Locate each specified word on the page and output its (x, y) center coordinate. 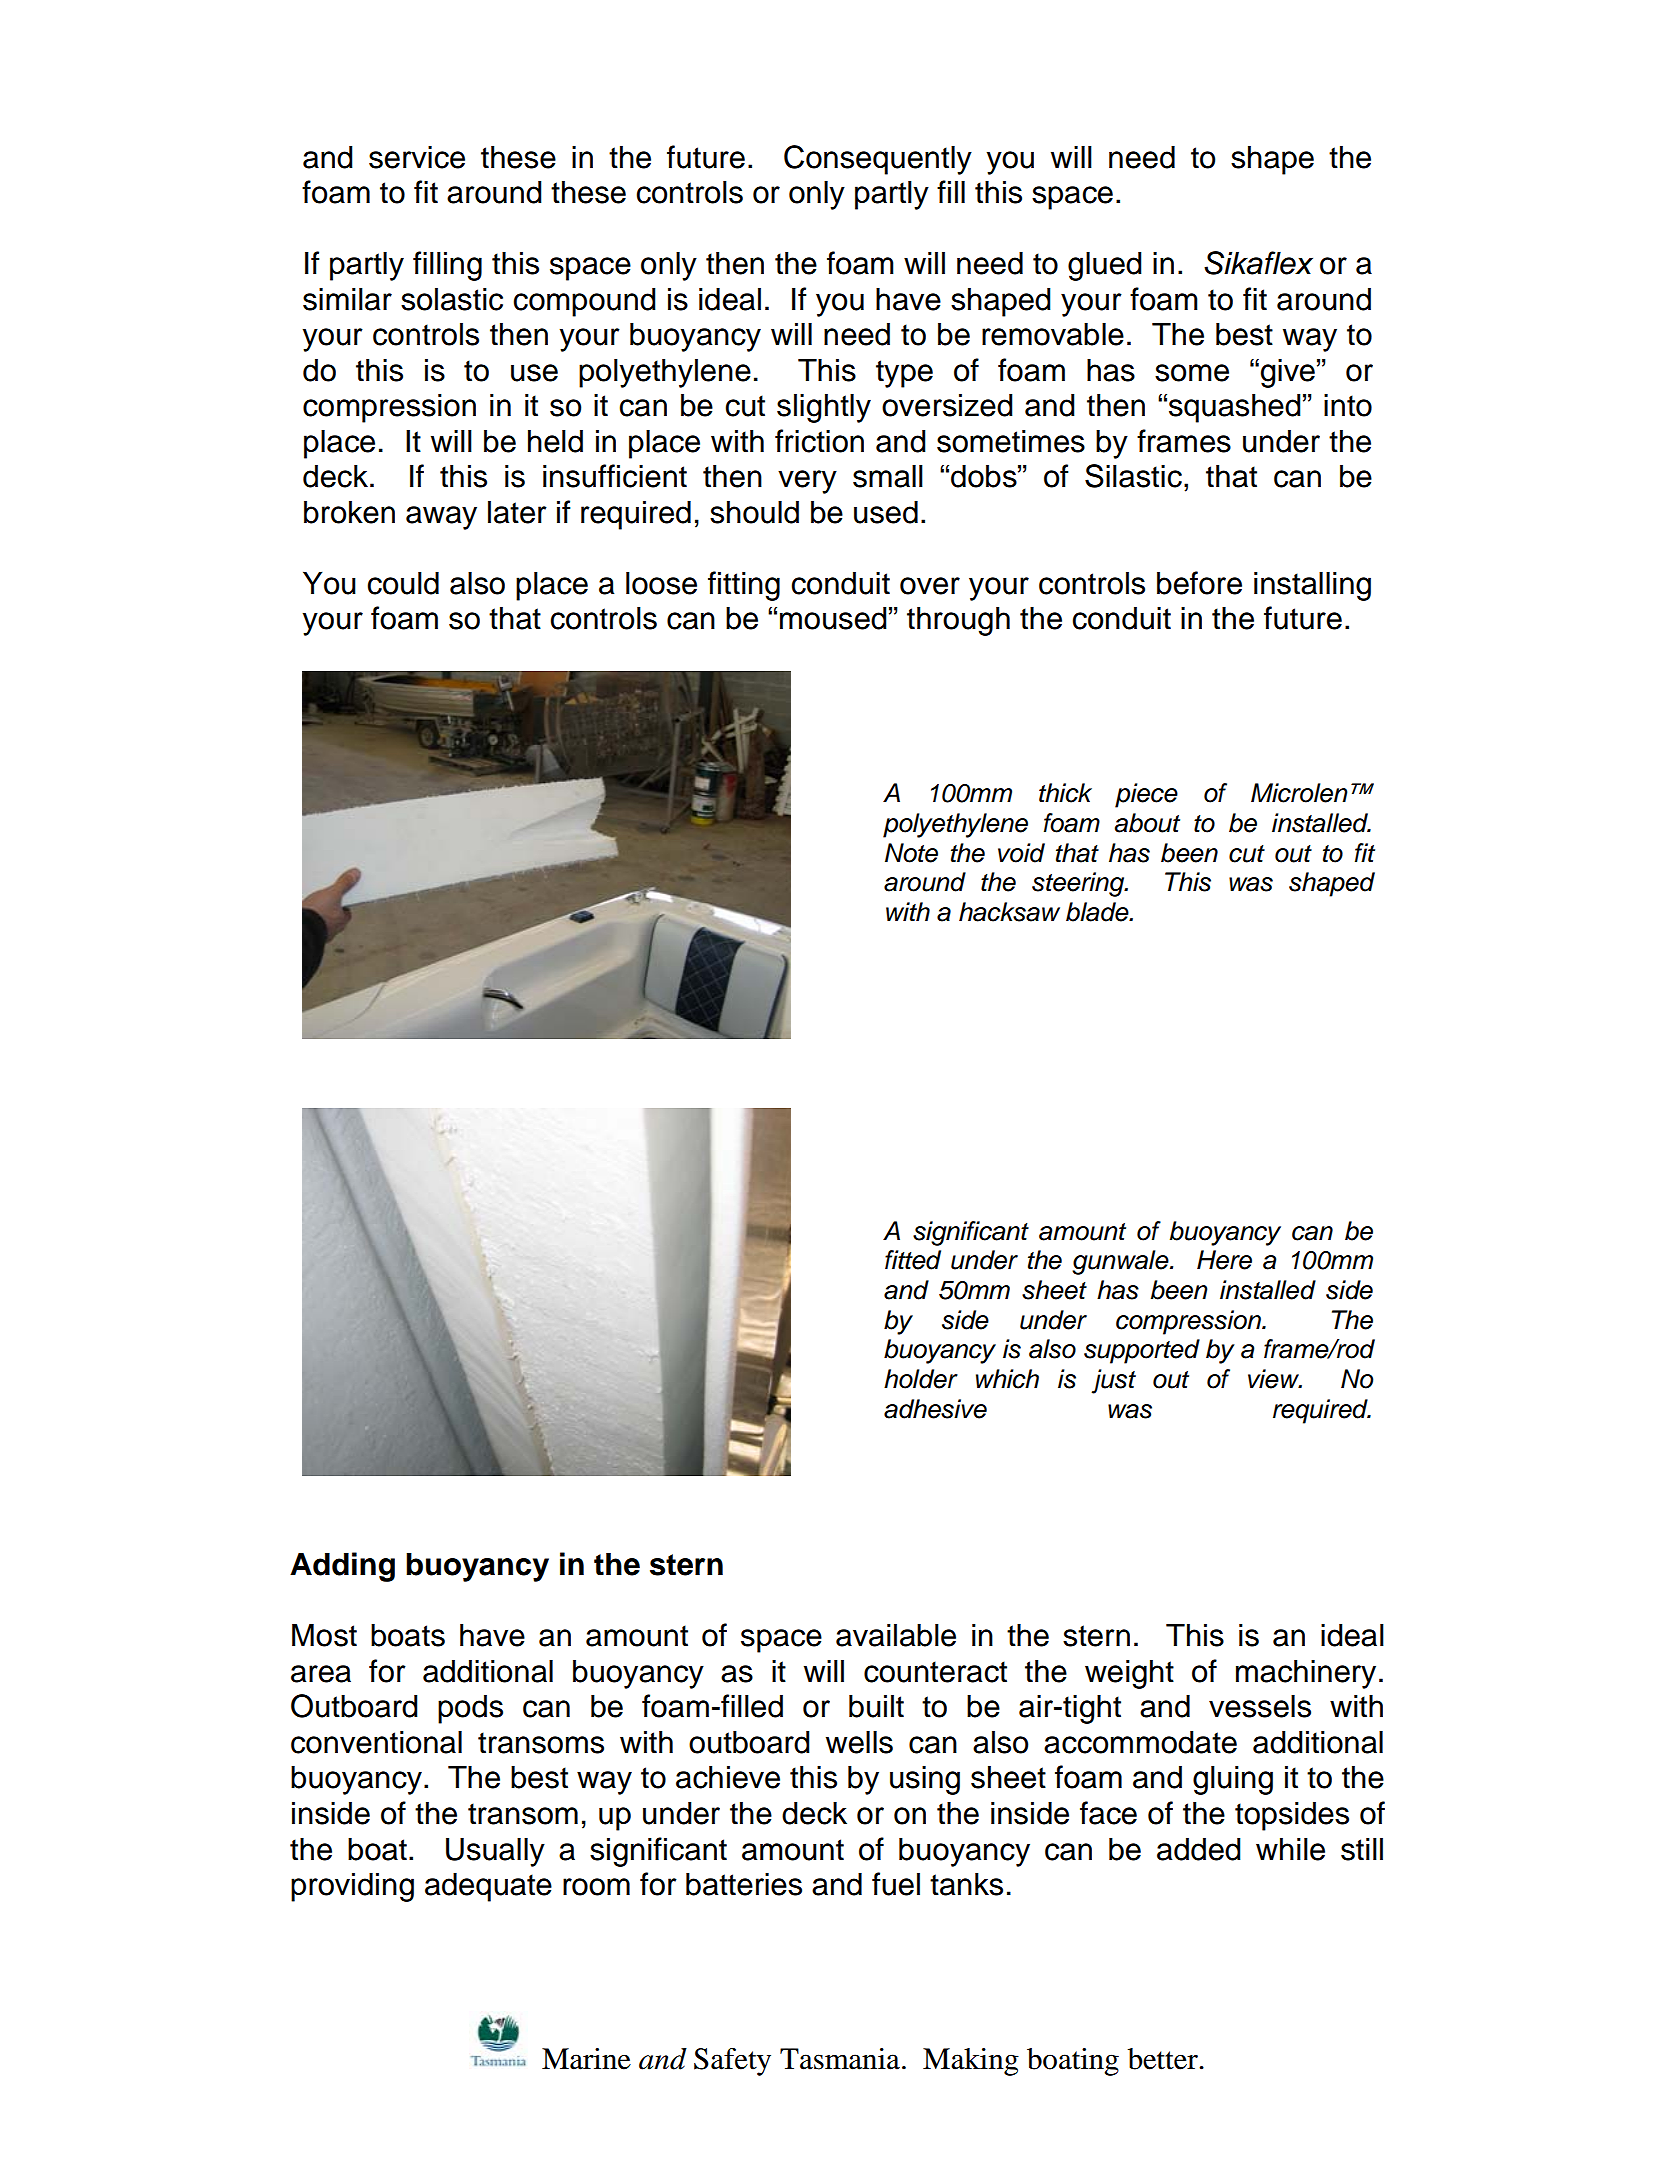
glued (1105, 266)
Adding (342, 1567)
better (1164, 2059)
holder (921, 1379)
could (403, 583)
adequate (488, 1887)
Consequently (878, 160)
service (417, 157)
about (1147, 823)
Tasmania (840, 2059)
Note (911, 853)
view (1274, 1379)
